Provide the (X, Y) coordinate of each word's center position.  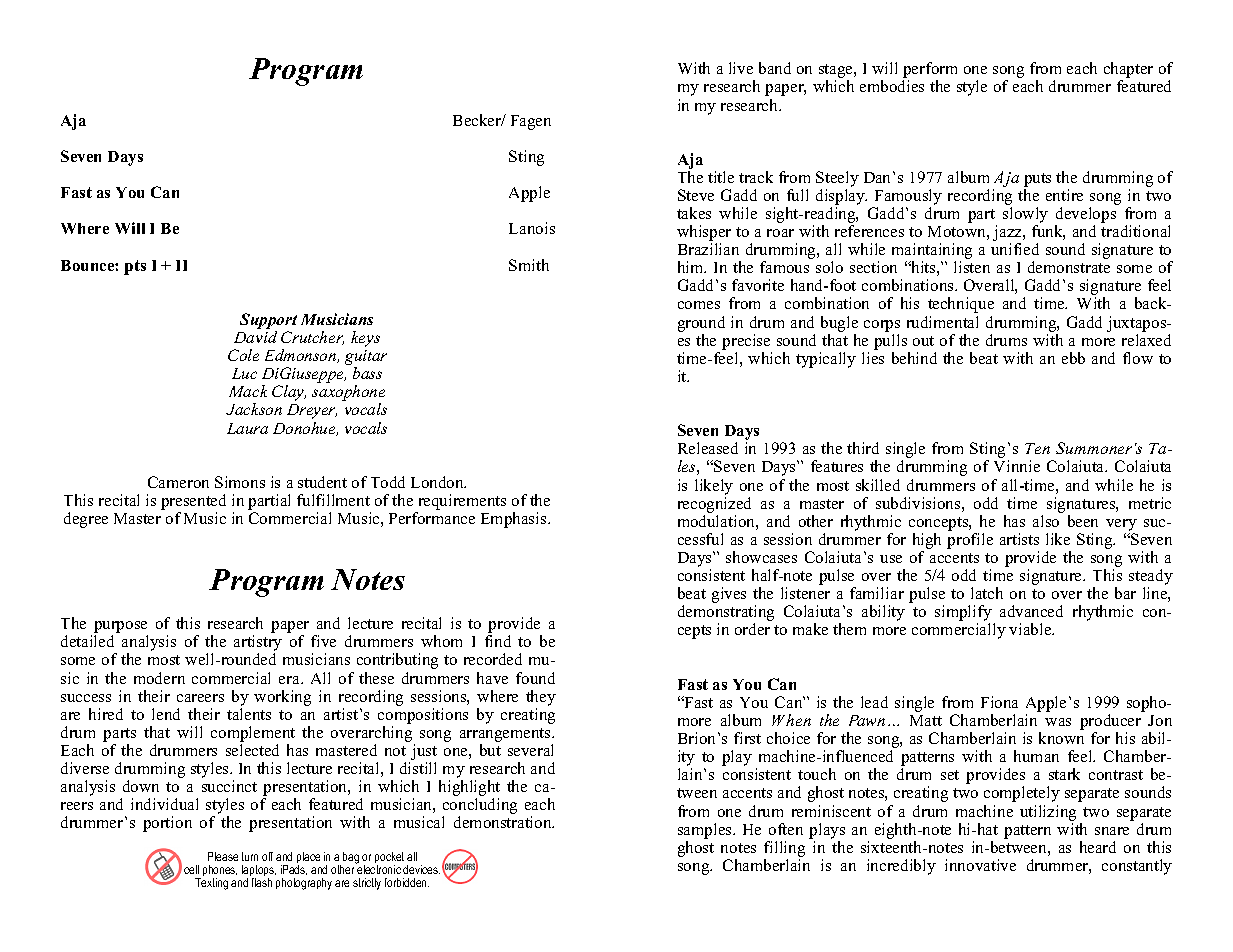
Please (223, 856)
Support (268, 321)
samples (706, 831)
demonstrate (1069, 267)
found (535, 678)
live (741, 68)
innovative (980, 865)
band (775, 68)
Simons (240, 482)
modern (159, 678)
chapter (1128, 71)
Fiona (999, 702)
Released (708, 448)
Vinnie (1017, 466)
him (692, 267)
